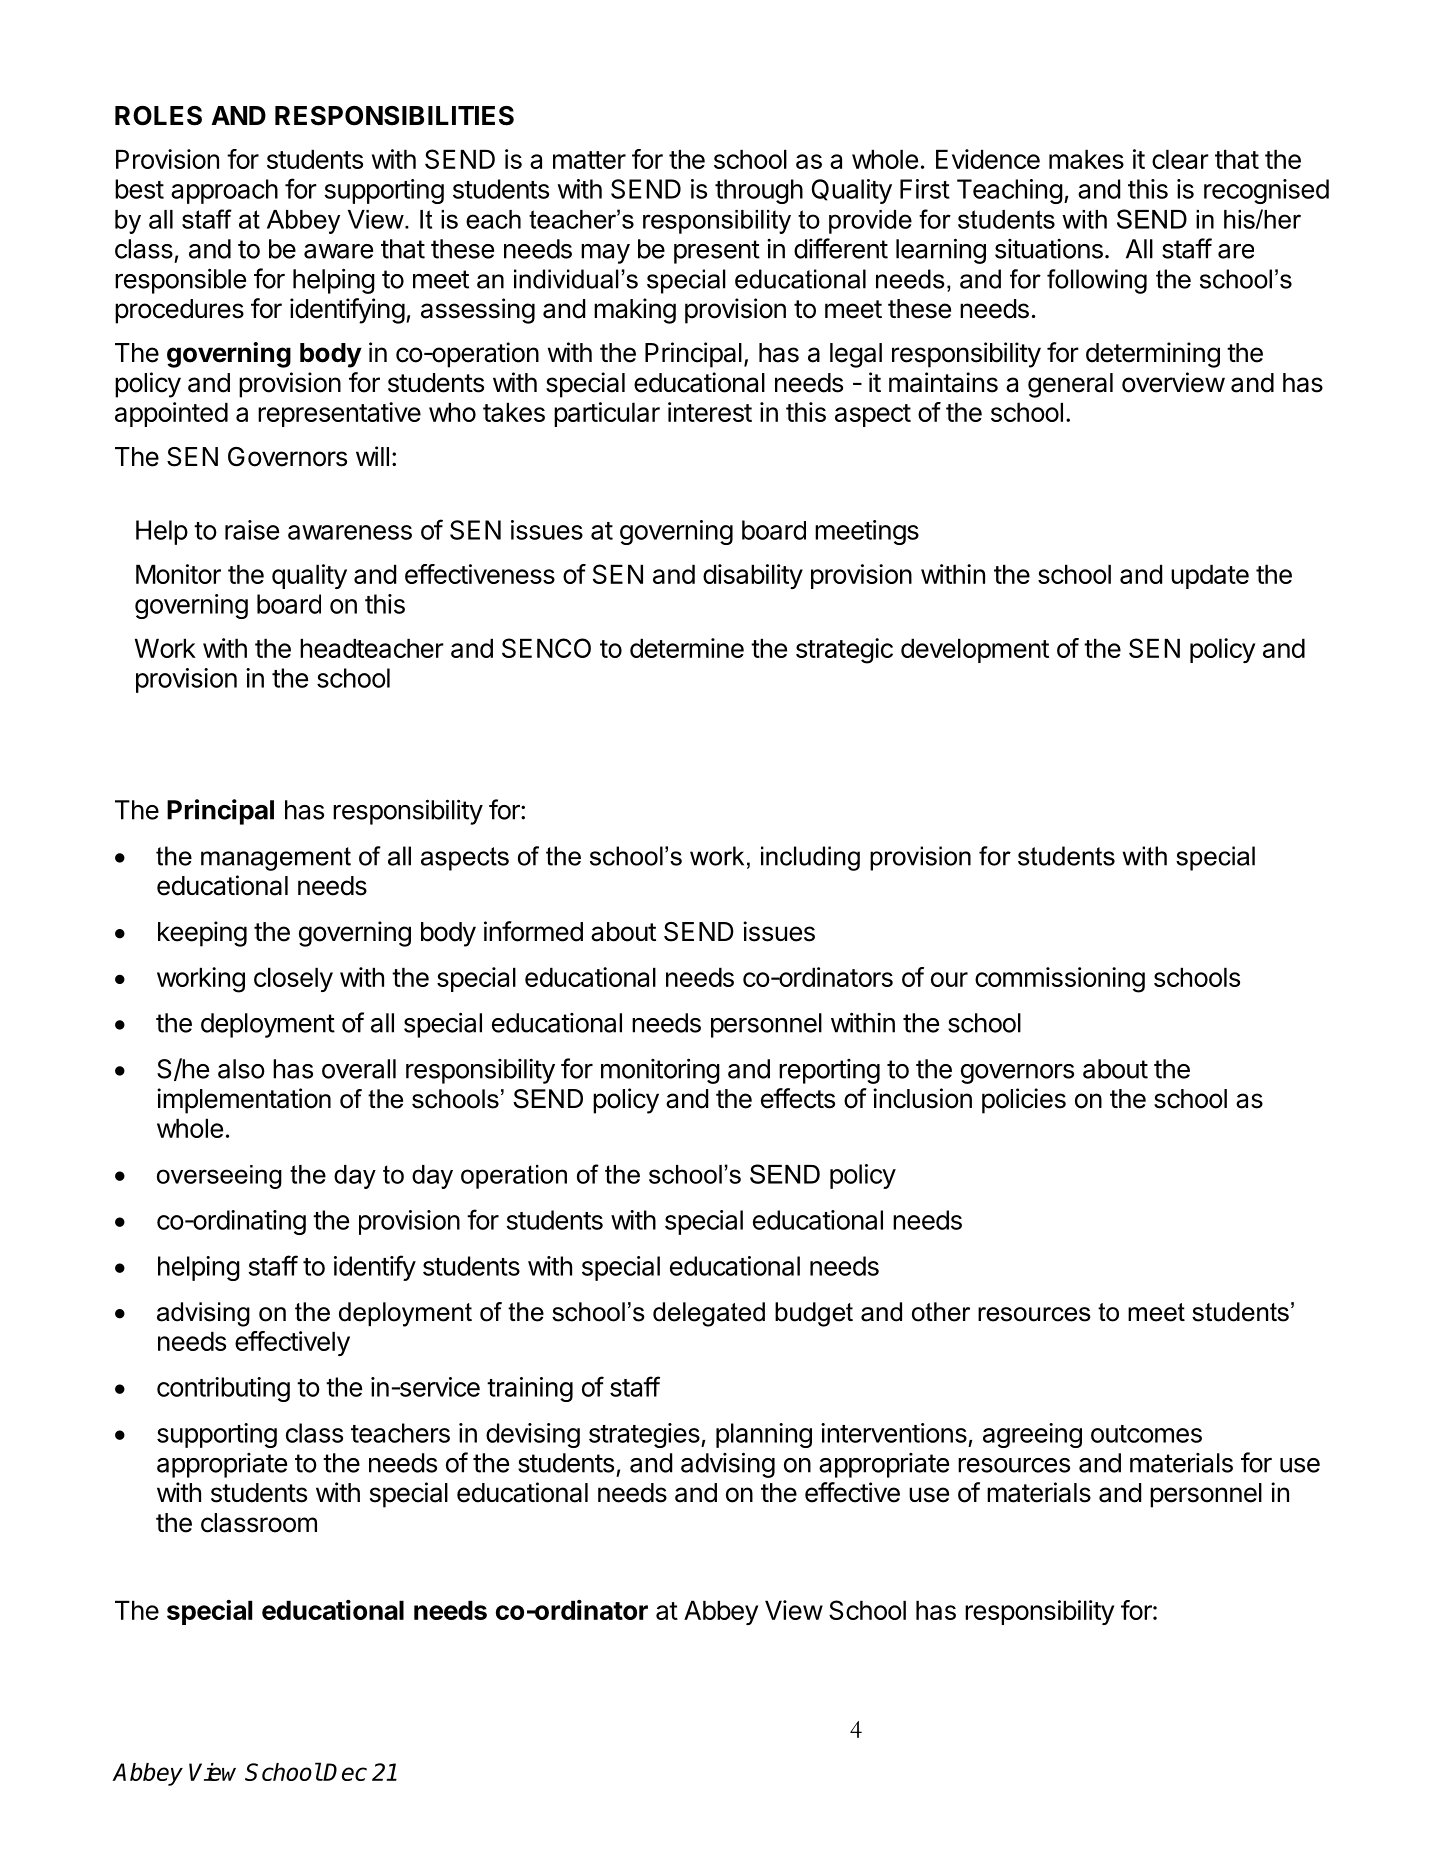 The image size is (1444, 1869). Describe the element at coordinates (252, 530) in the image. I see `raise` at that location.
